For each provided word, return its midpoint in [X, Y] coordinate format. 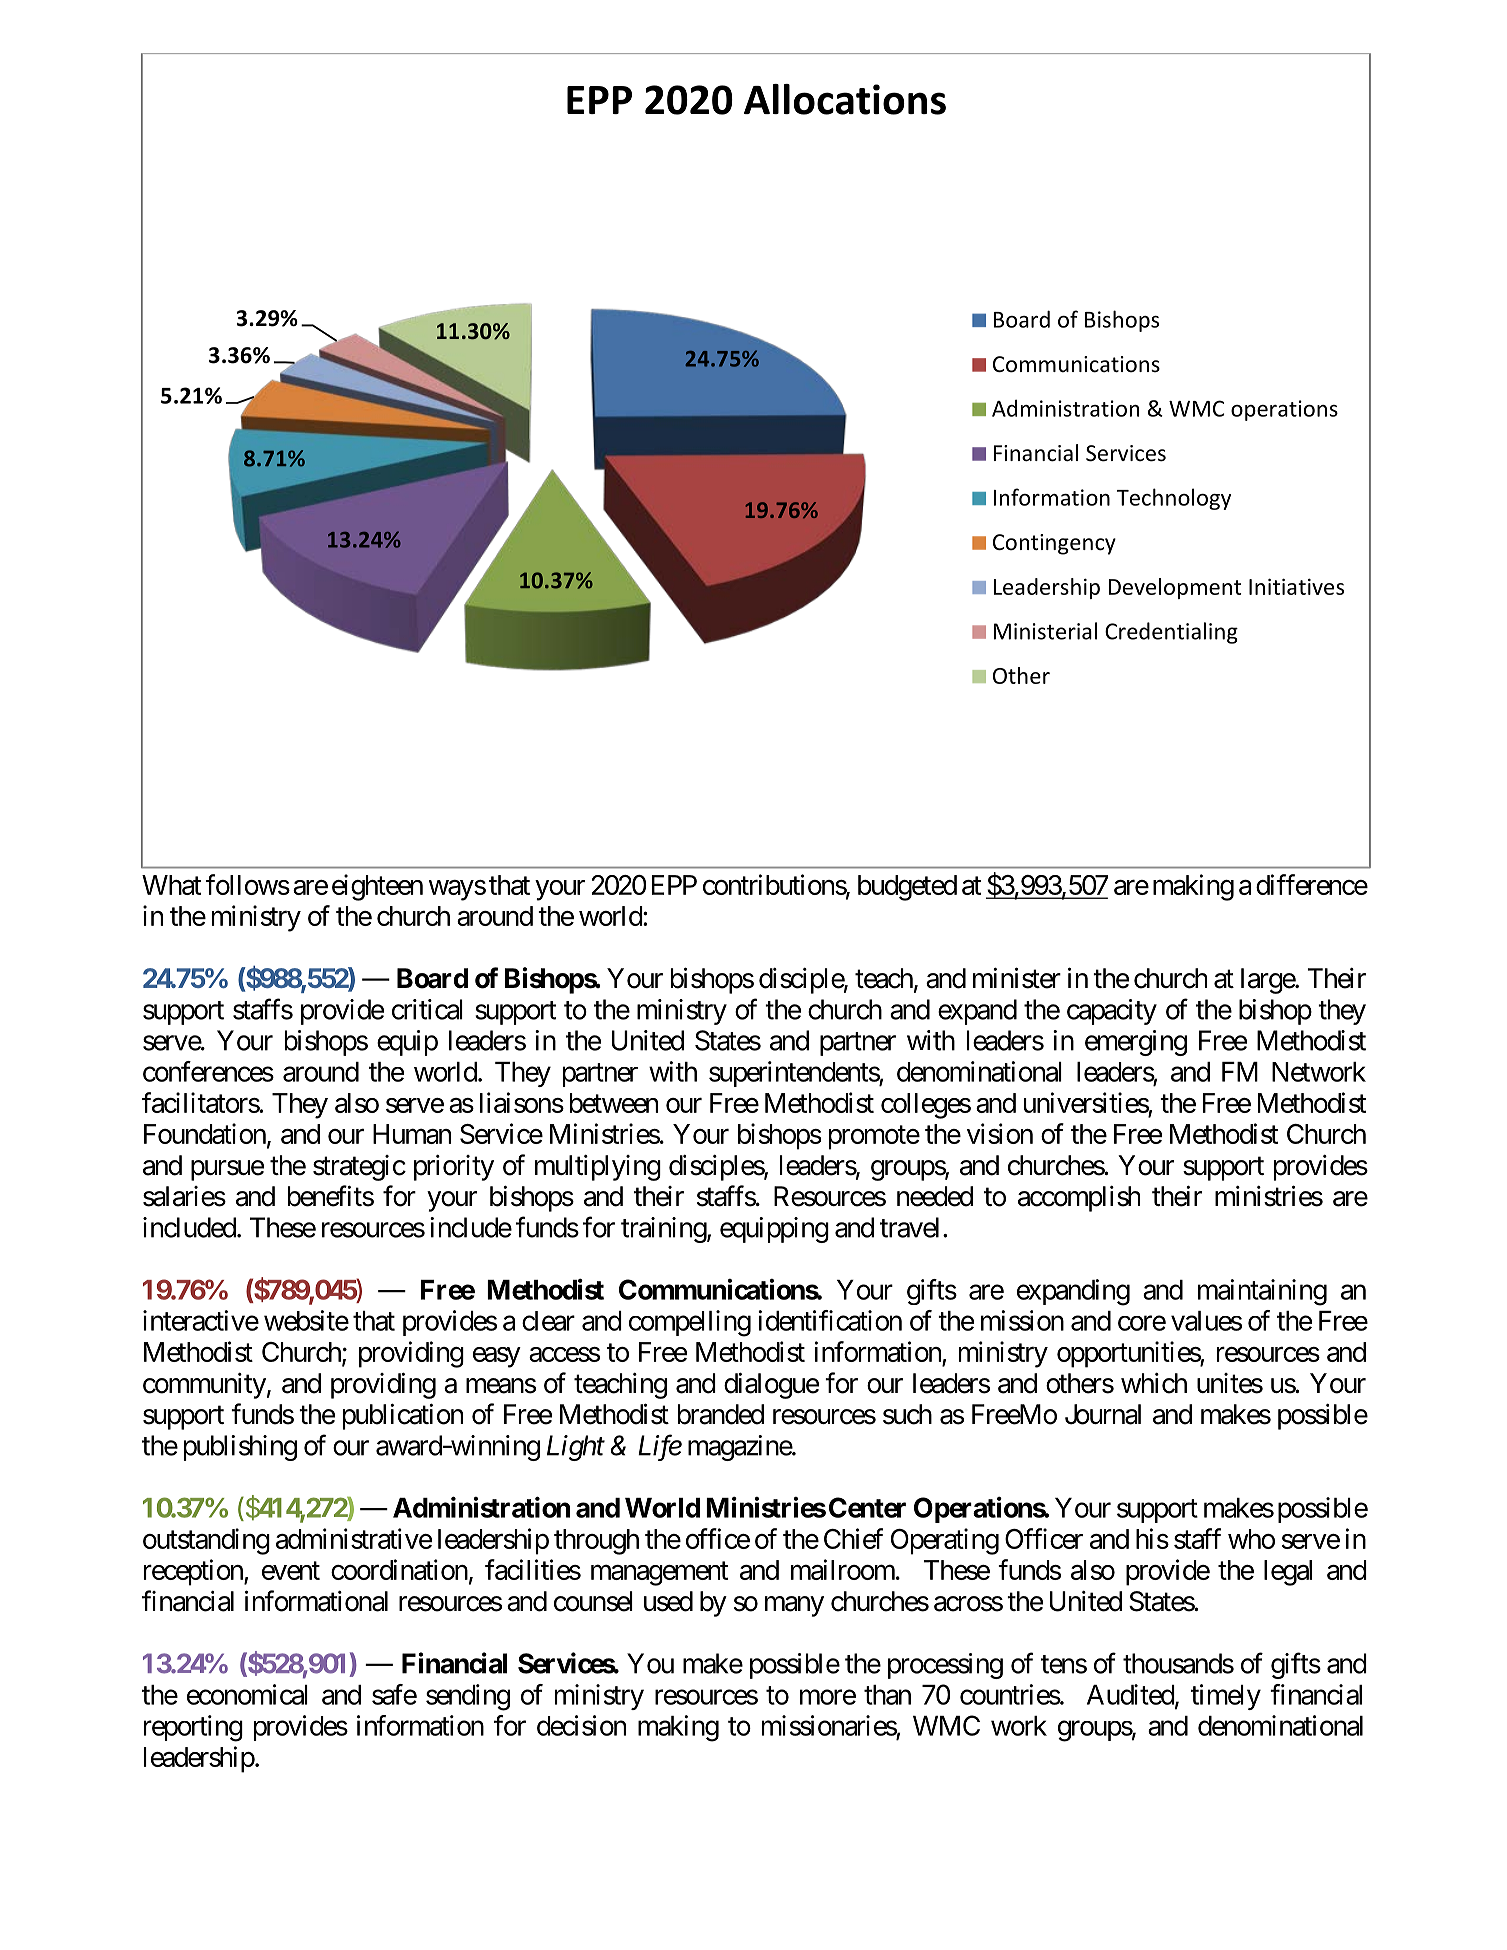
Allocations [845, 99]
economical [247, 1694]
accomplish [1079, 1199]
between [614, 1103]
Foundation [205, 1133]
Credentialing [1171, 633]
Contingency [1054, 544]
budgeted [907, 888]
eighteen [377, 887]
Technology [1174, 499]
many [794, 1606]
